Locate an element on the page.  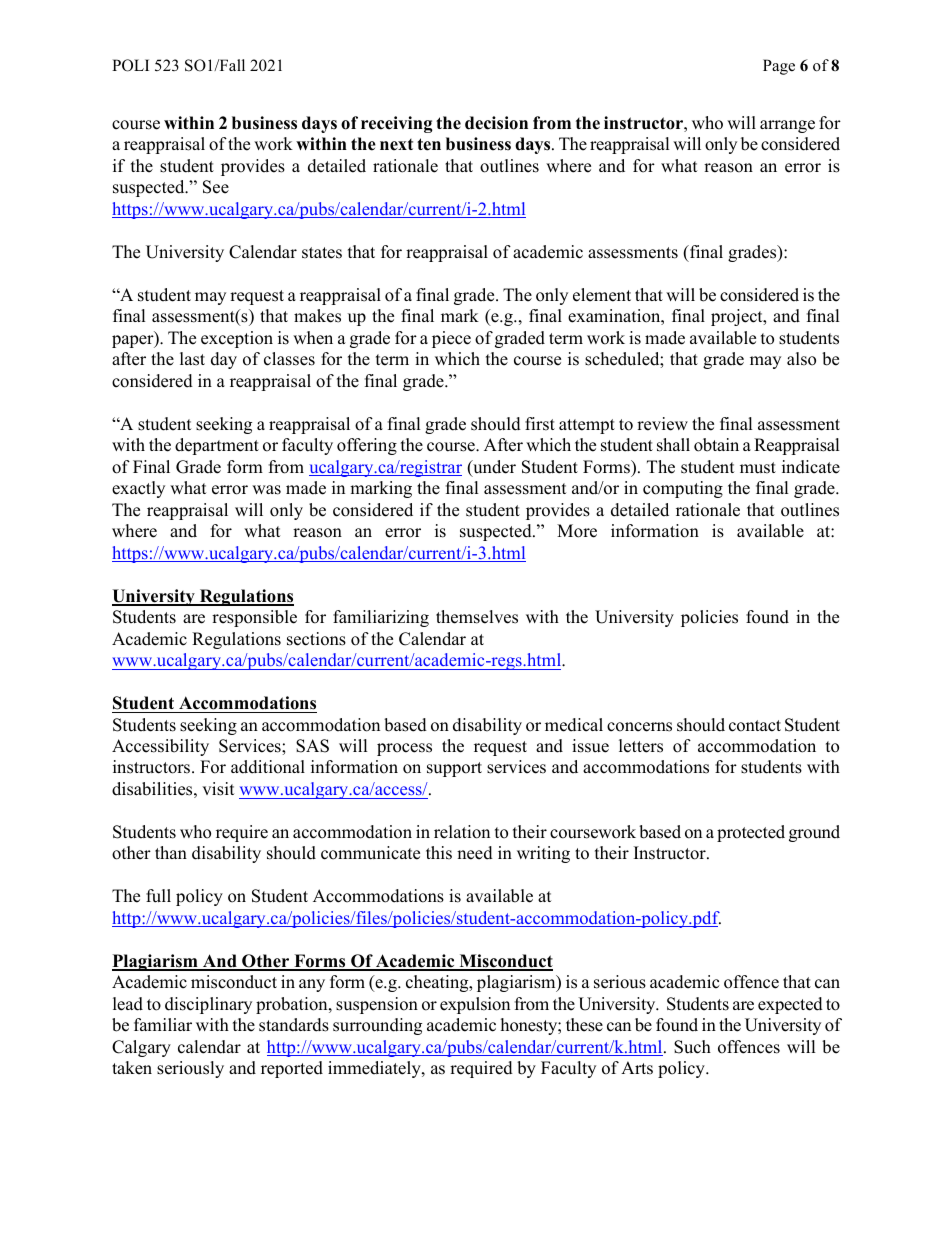
themselves is located at coordinates (477, 617).
